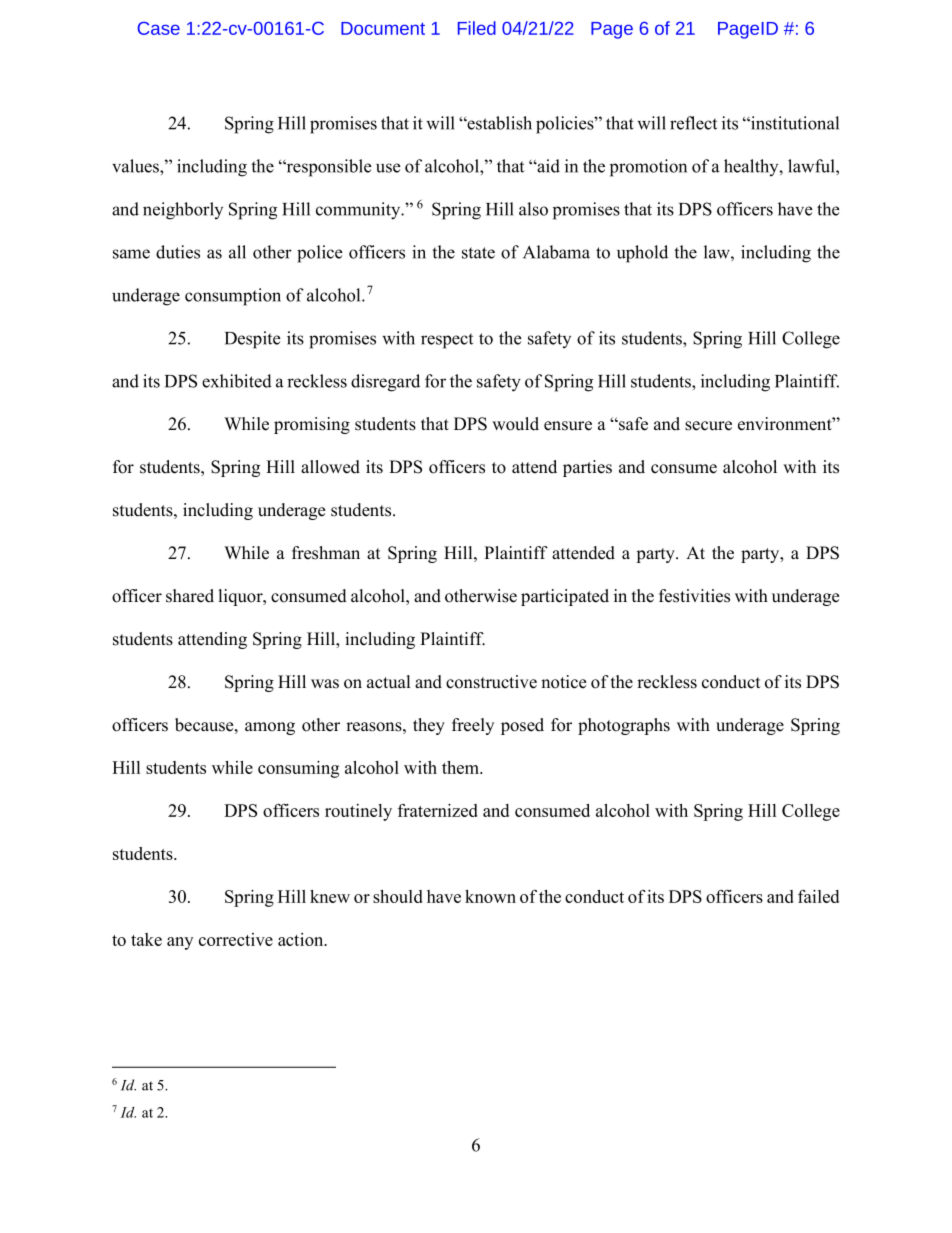  What do you see at coordinates (477, 28) in the document?
I see `Filed` at bounding box center [477, 28].
